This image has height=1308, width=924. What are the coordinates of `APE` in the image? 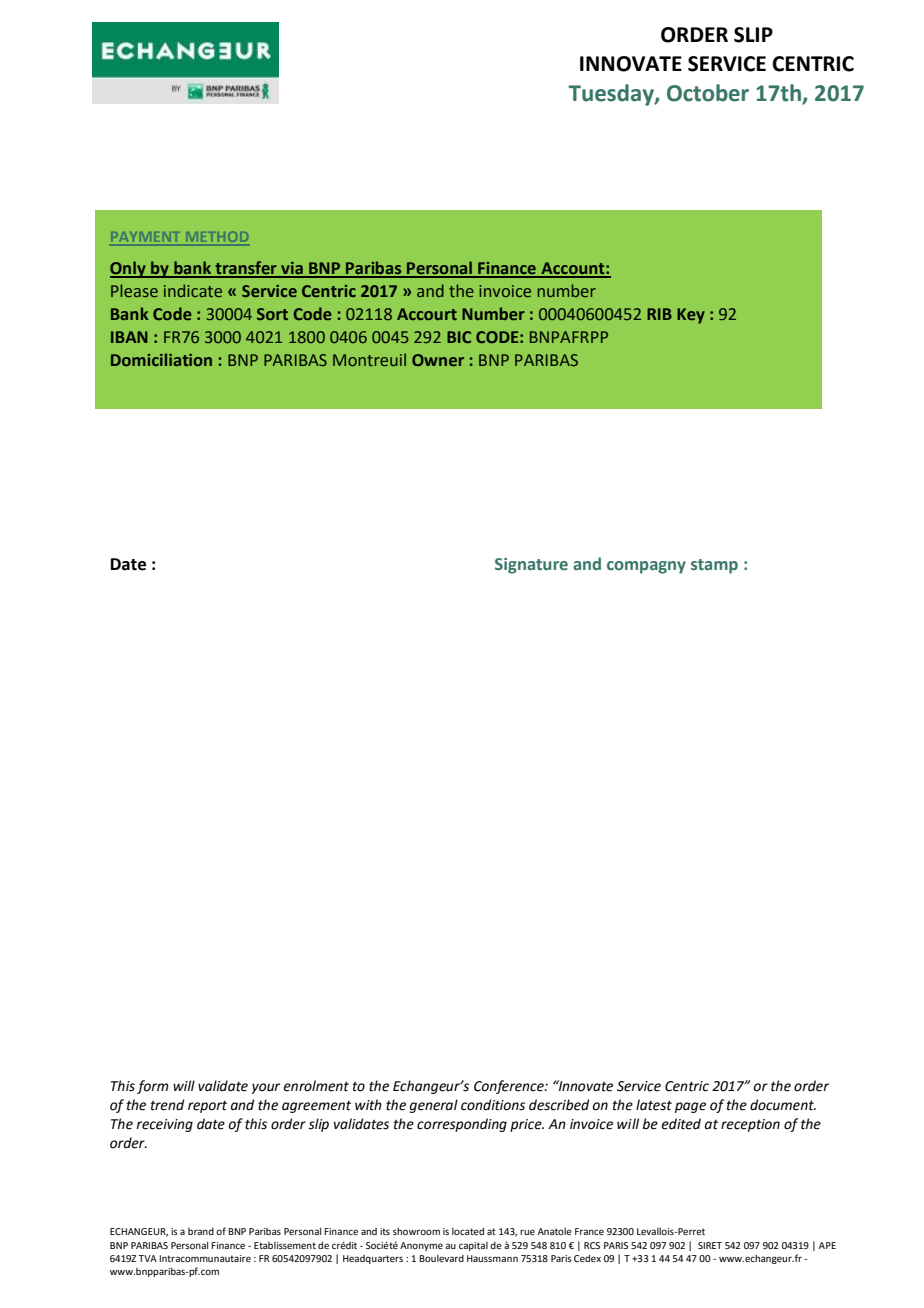 It's located at (827, 1245).
